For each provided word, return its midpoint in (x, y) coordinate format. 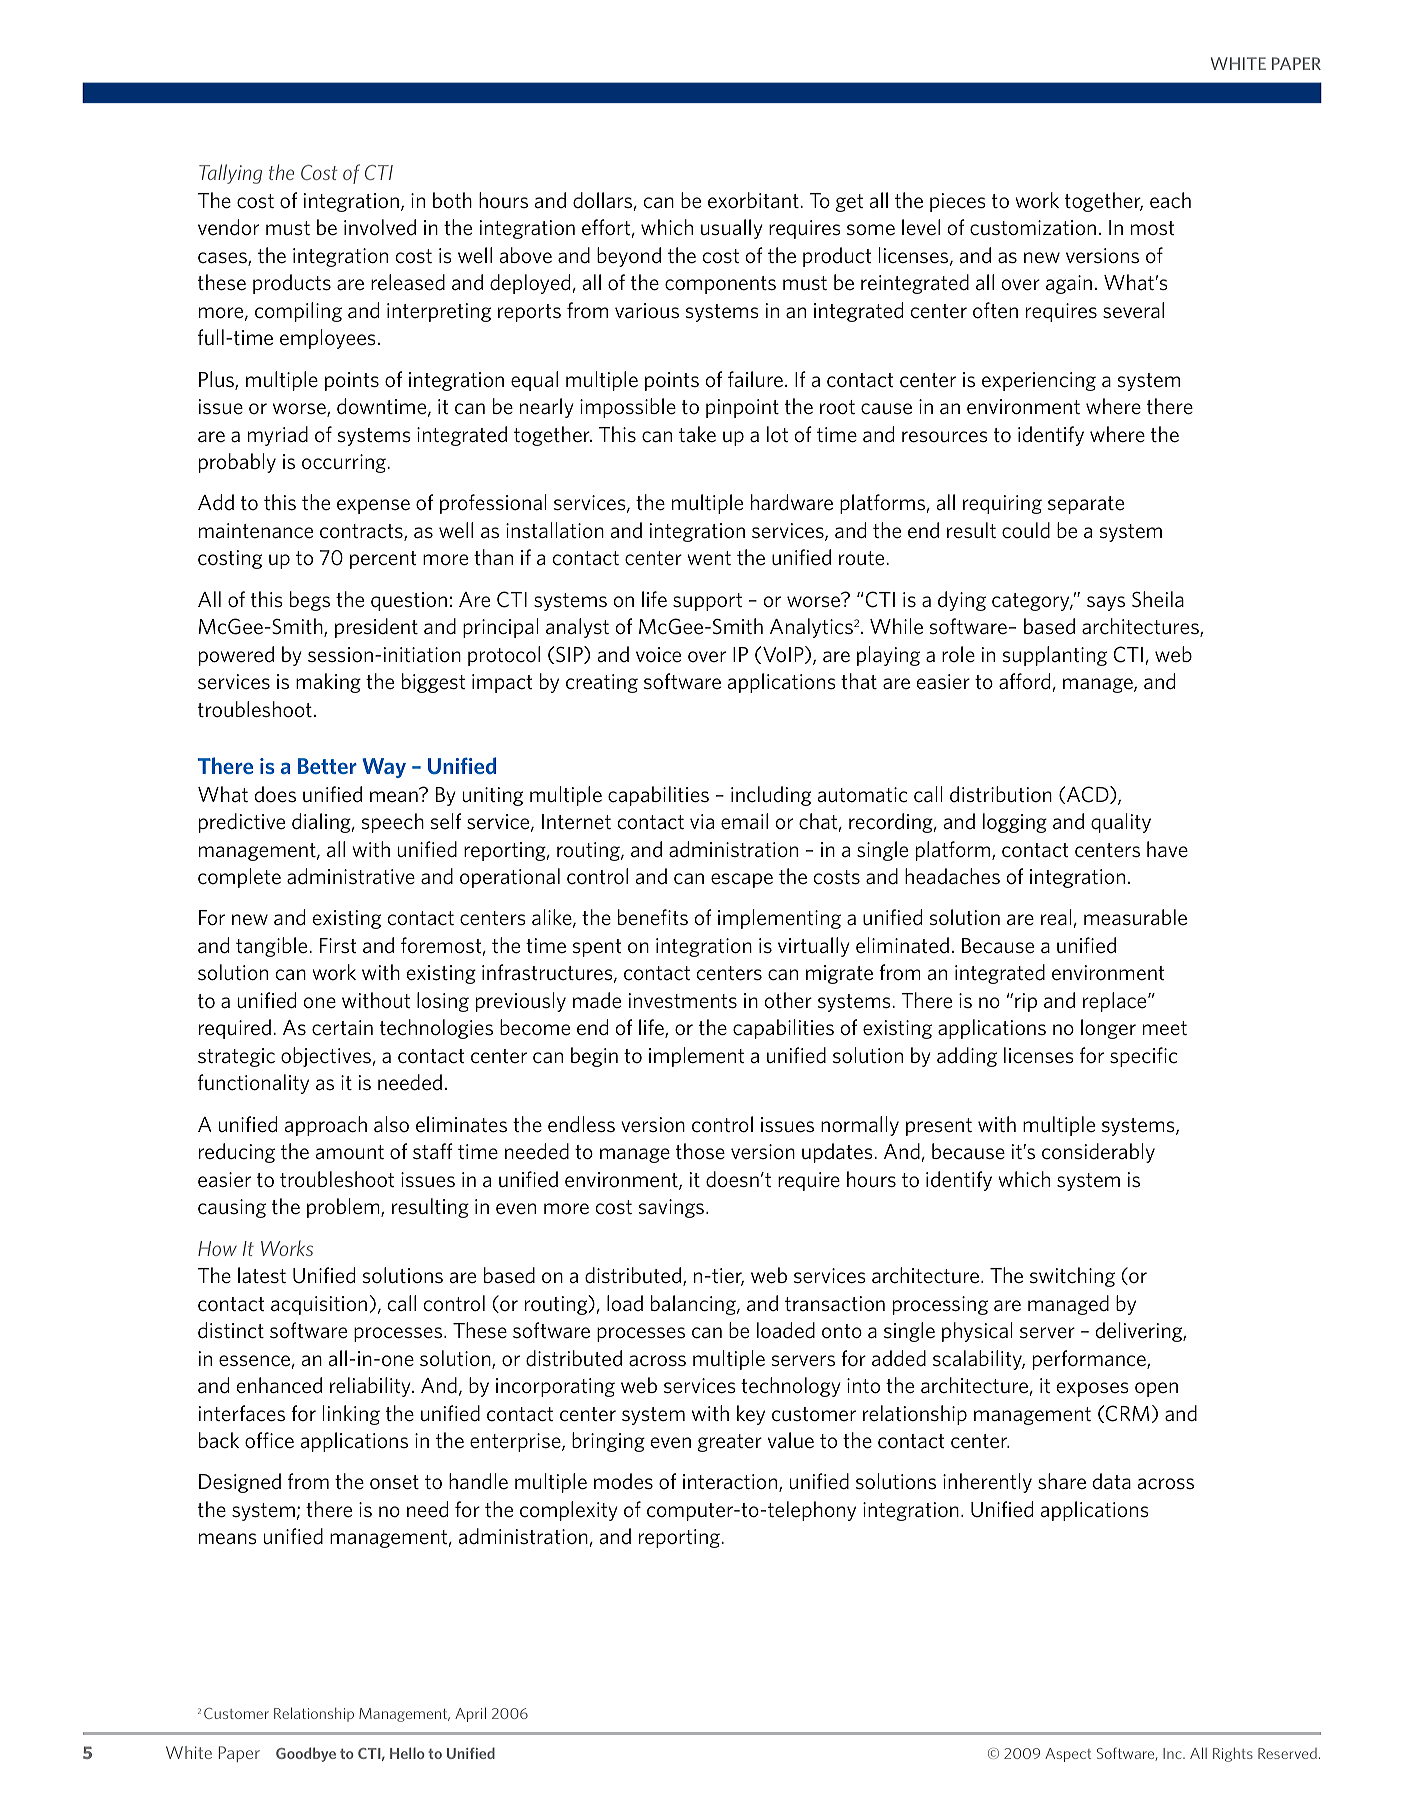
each (1170, 200)
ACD (1088, 795)
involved (380, 227)
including (771, 796)
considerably (1098, 1153)
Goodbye (306, 1754)
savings (671, 1208)
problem (344, 1208)
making (328, 683)
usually (732, 229)
